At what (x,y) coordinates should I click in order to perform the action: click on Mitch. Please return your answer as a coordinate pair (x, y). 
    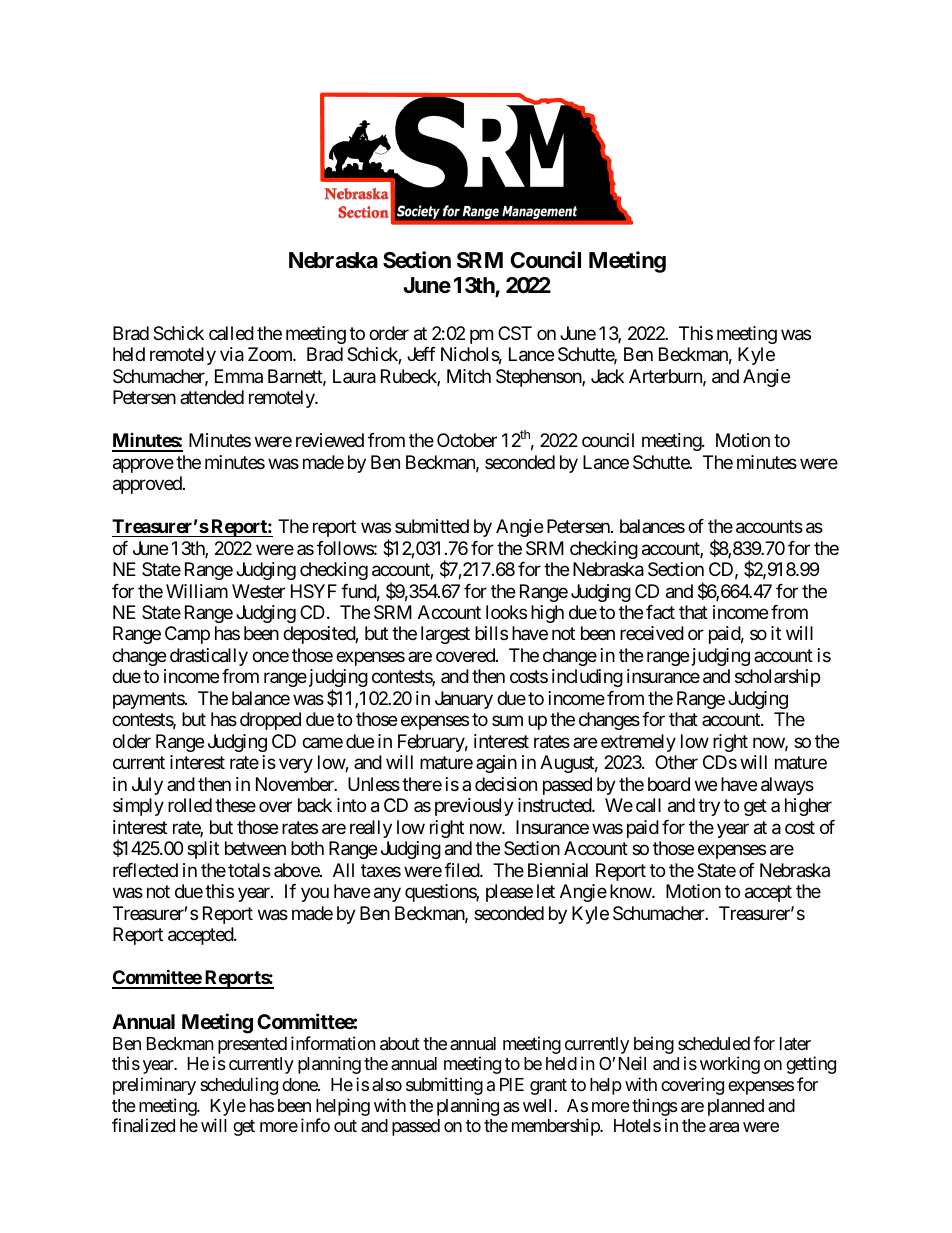
    Looking at the image, I should click on (469, 376).
